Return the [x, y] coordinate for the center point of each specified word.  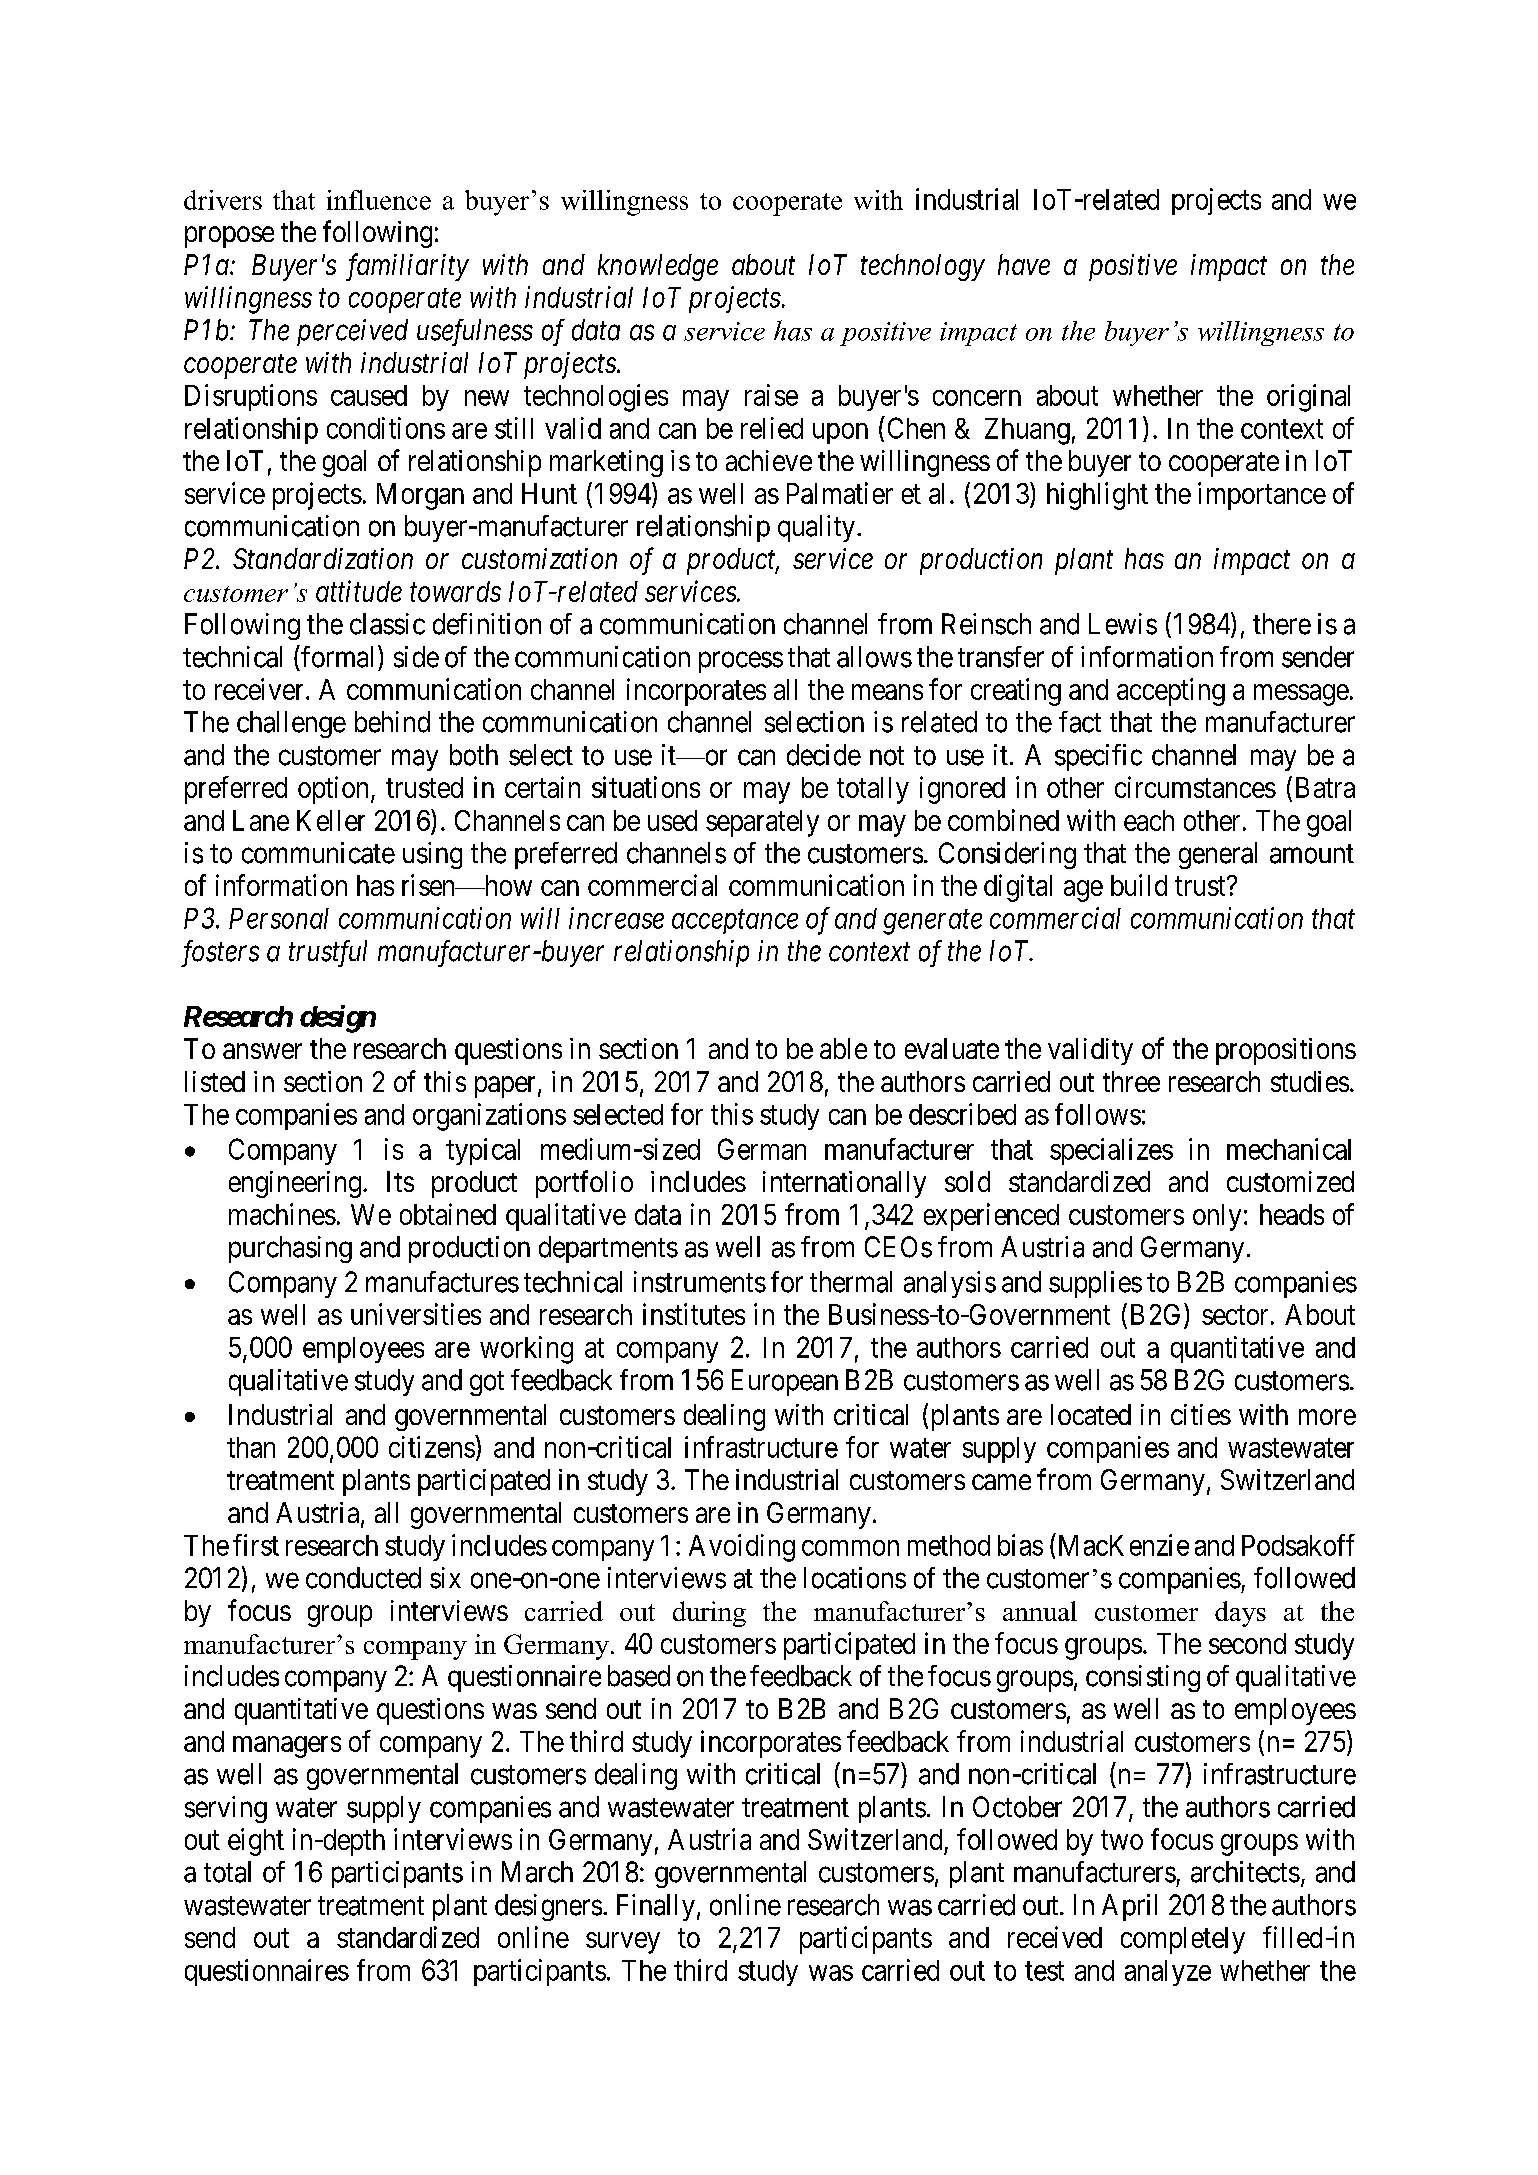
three [1131, 1081]
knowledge [658, 267]
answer [262, 1051]
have [1024, 264]
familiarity [407, 267]
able [843, 1048]
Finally [656, 1907]
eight [256, 1842]
